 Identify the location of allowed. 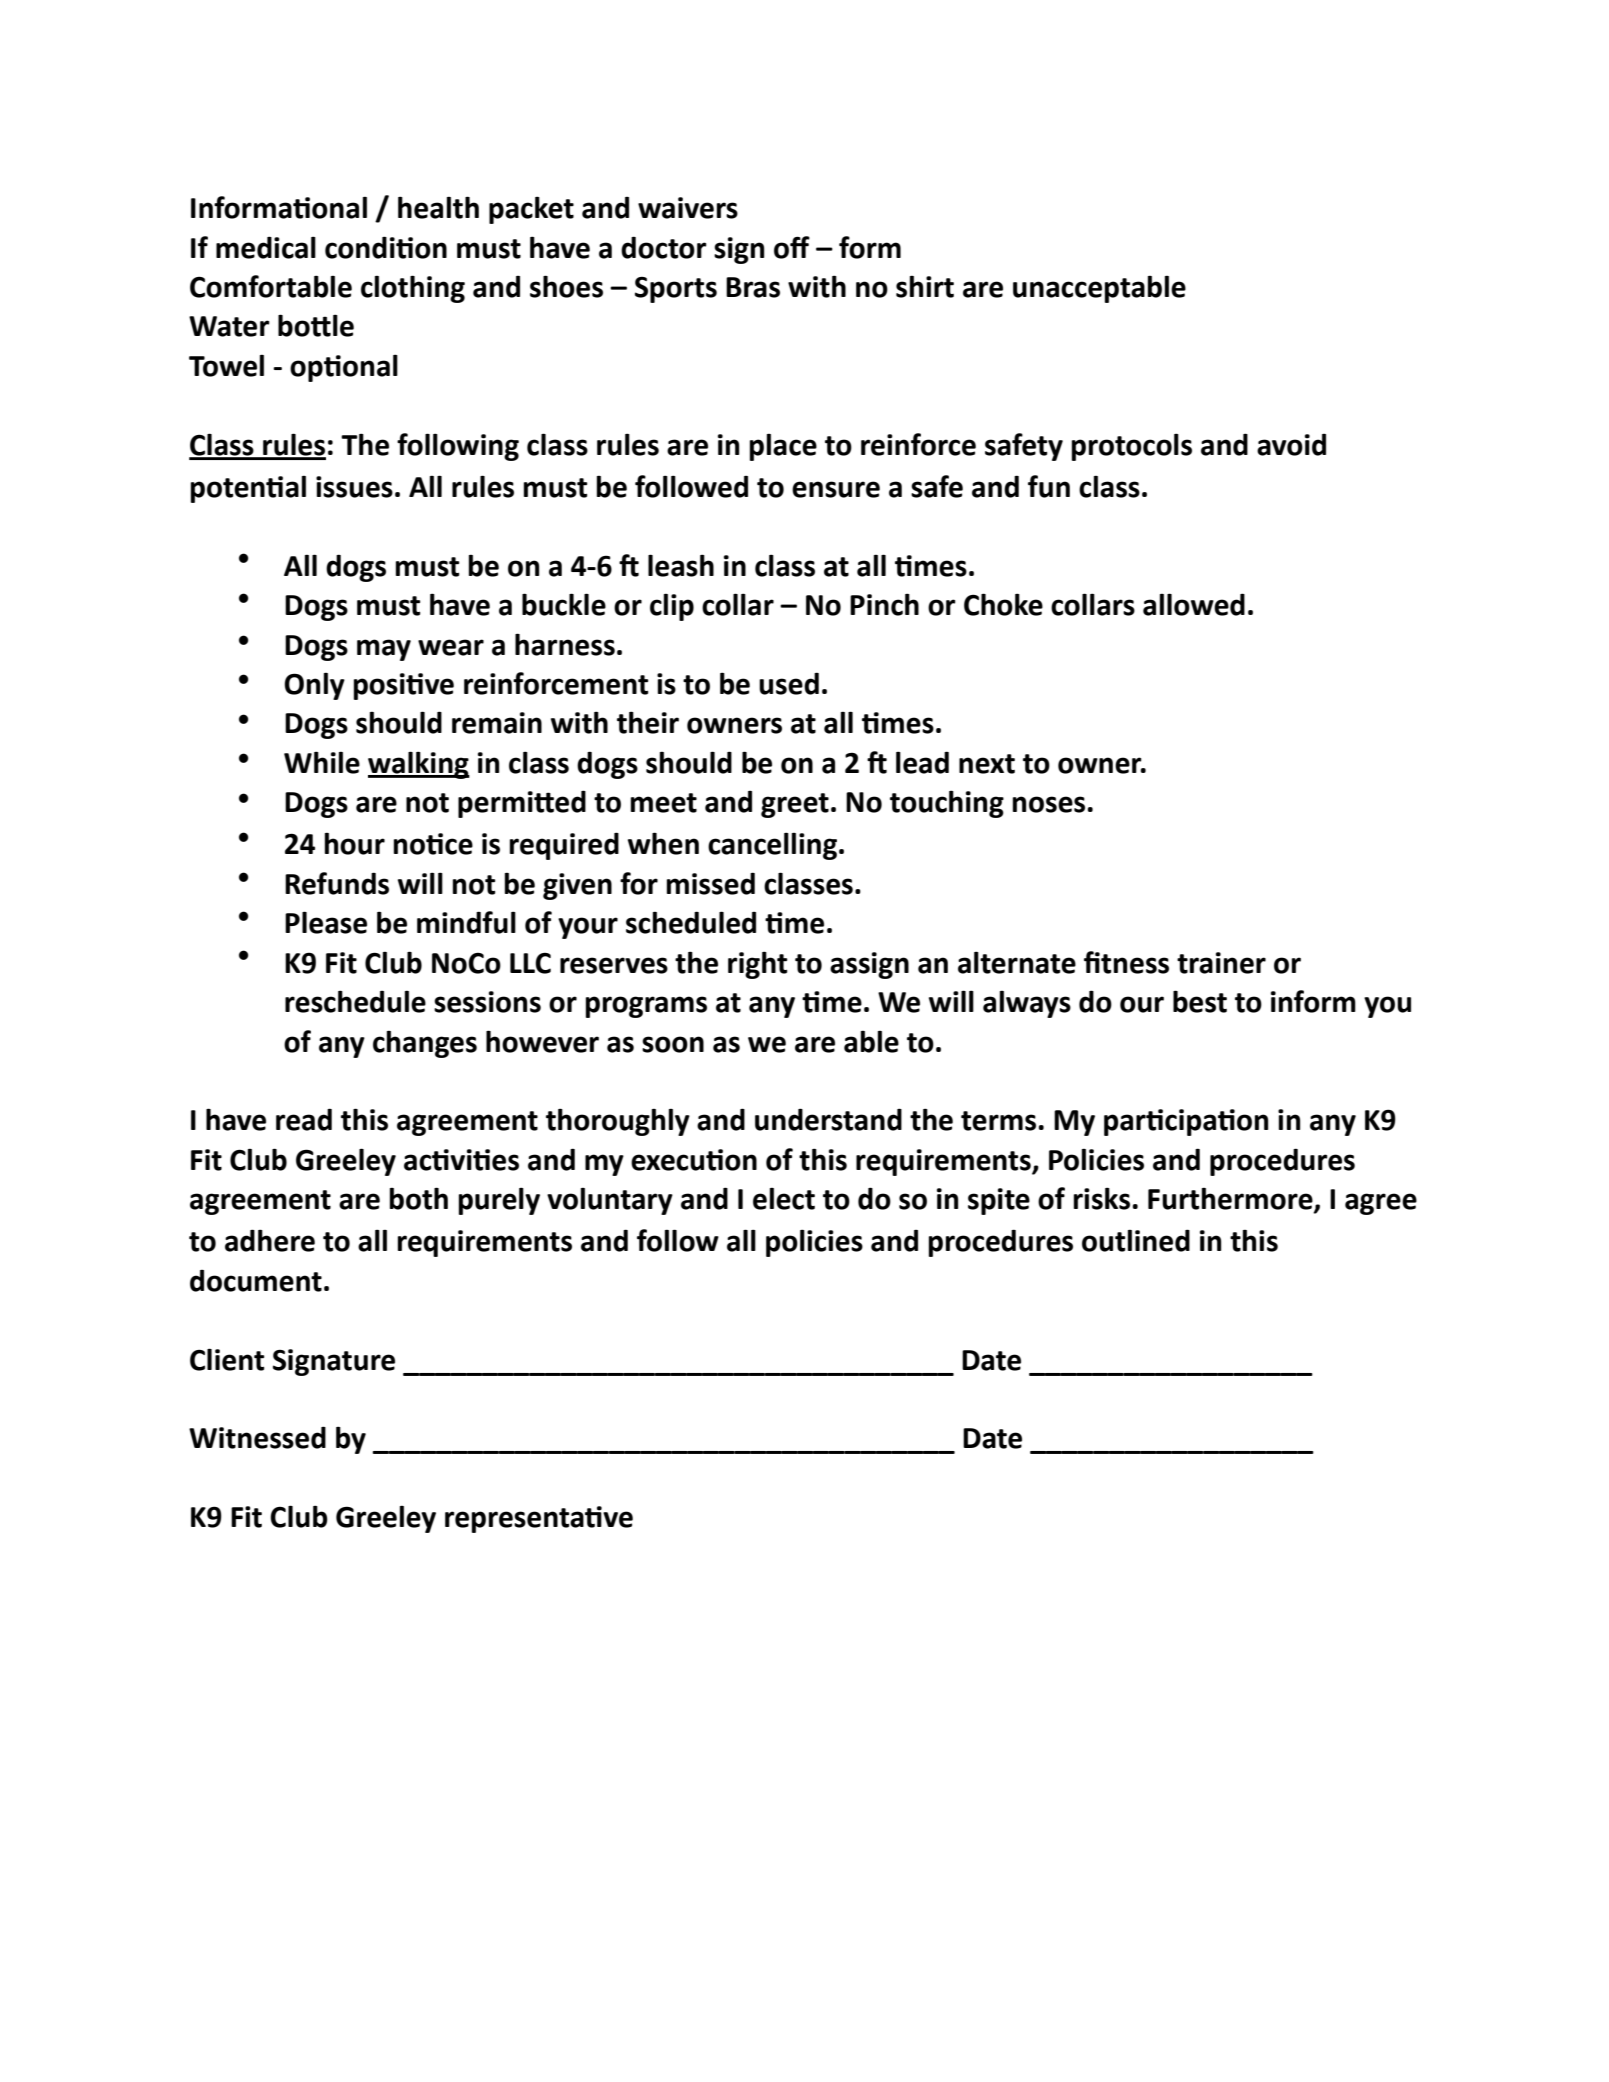
(1194, 604).
